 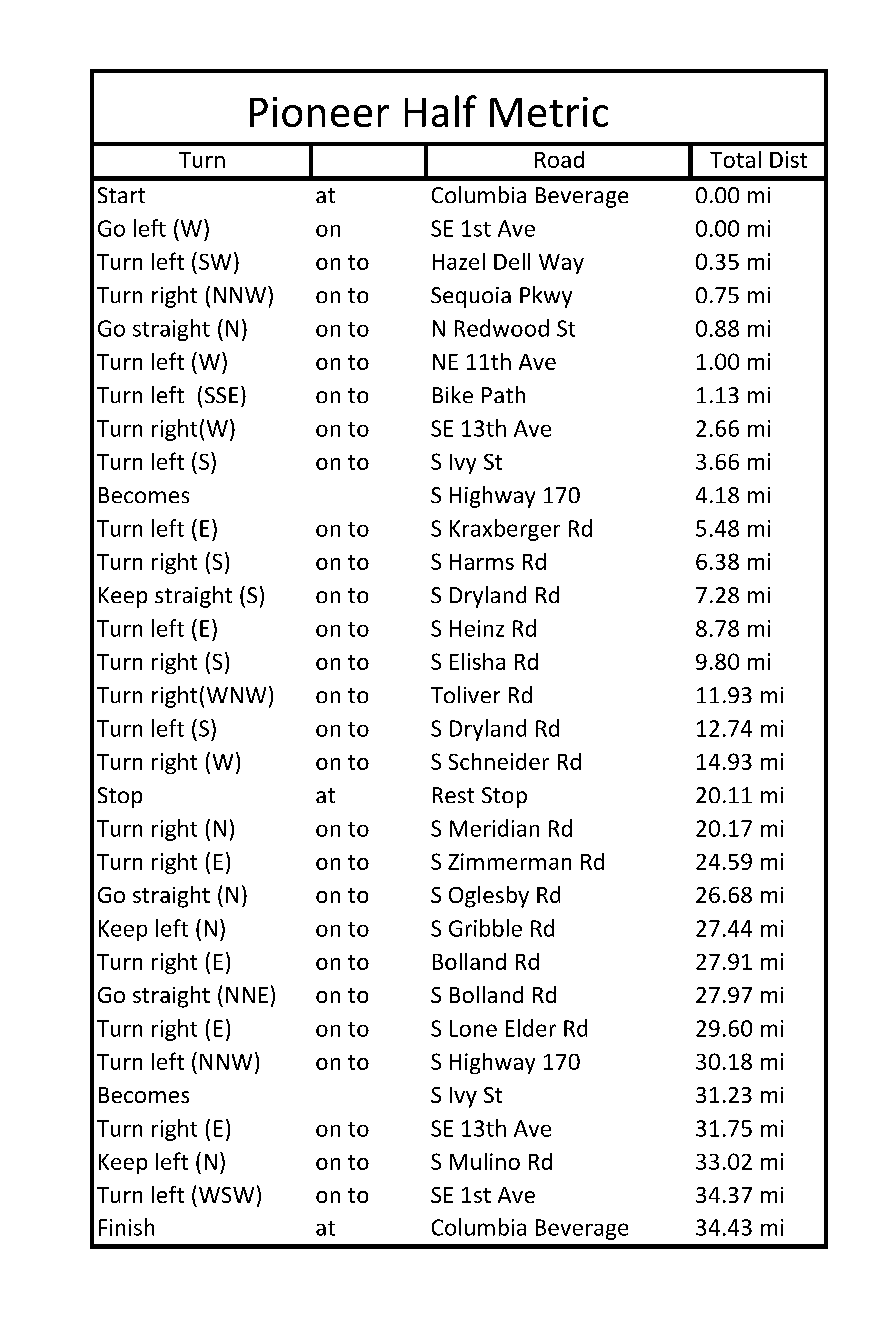 What do you see at coordinates (441, 111) in the screenshot?
I see `Half` at bounding box center [441, 111].
